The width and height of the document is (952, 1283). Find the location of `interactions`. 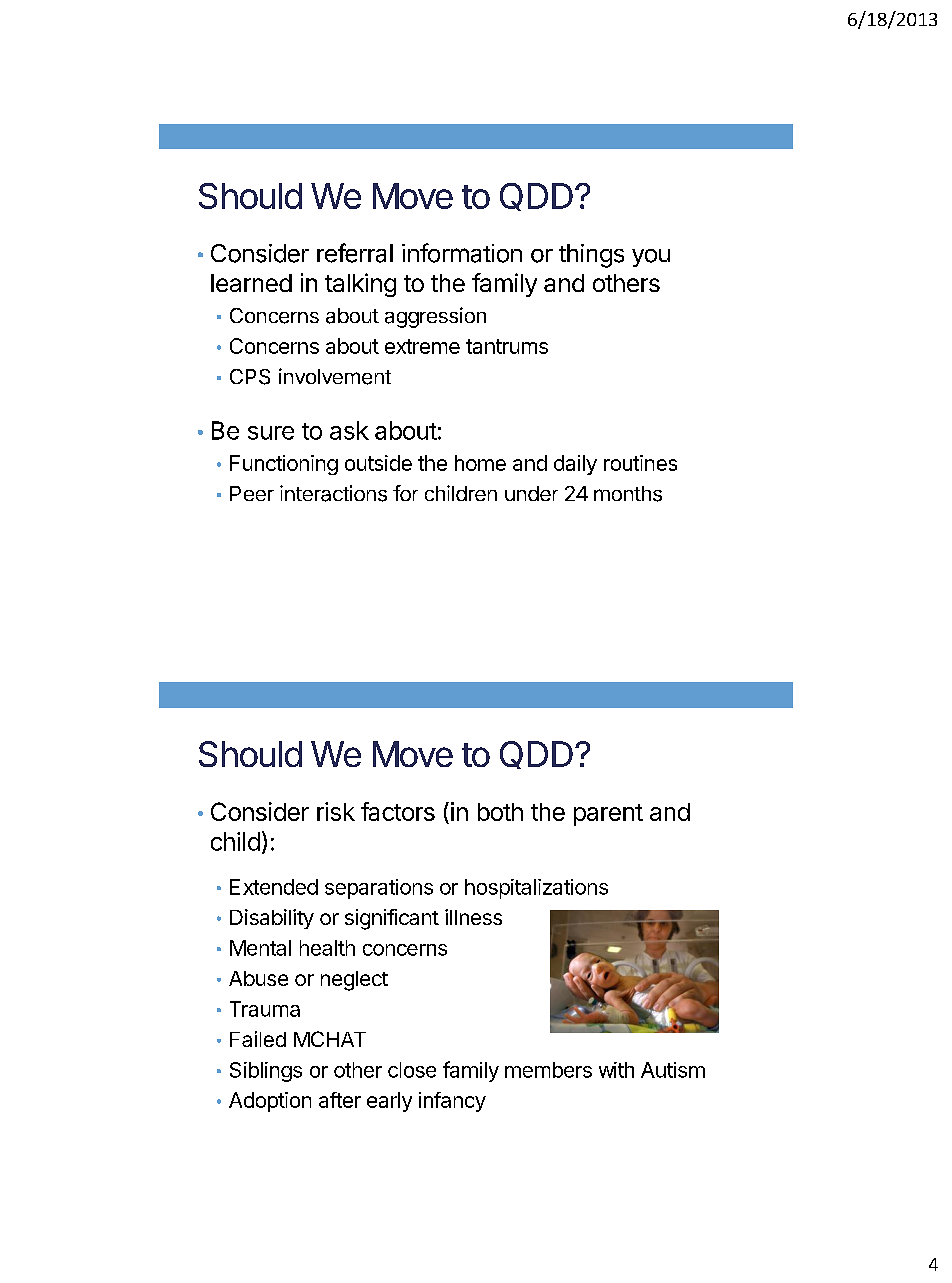

interactions is located at coordinates (333, 493).
